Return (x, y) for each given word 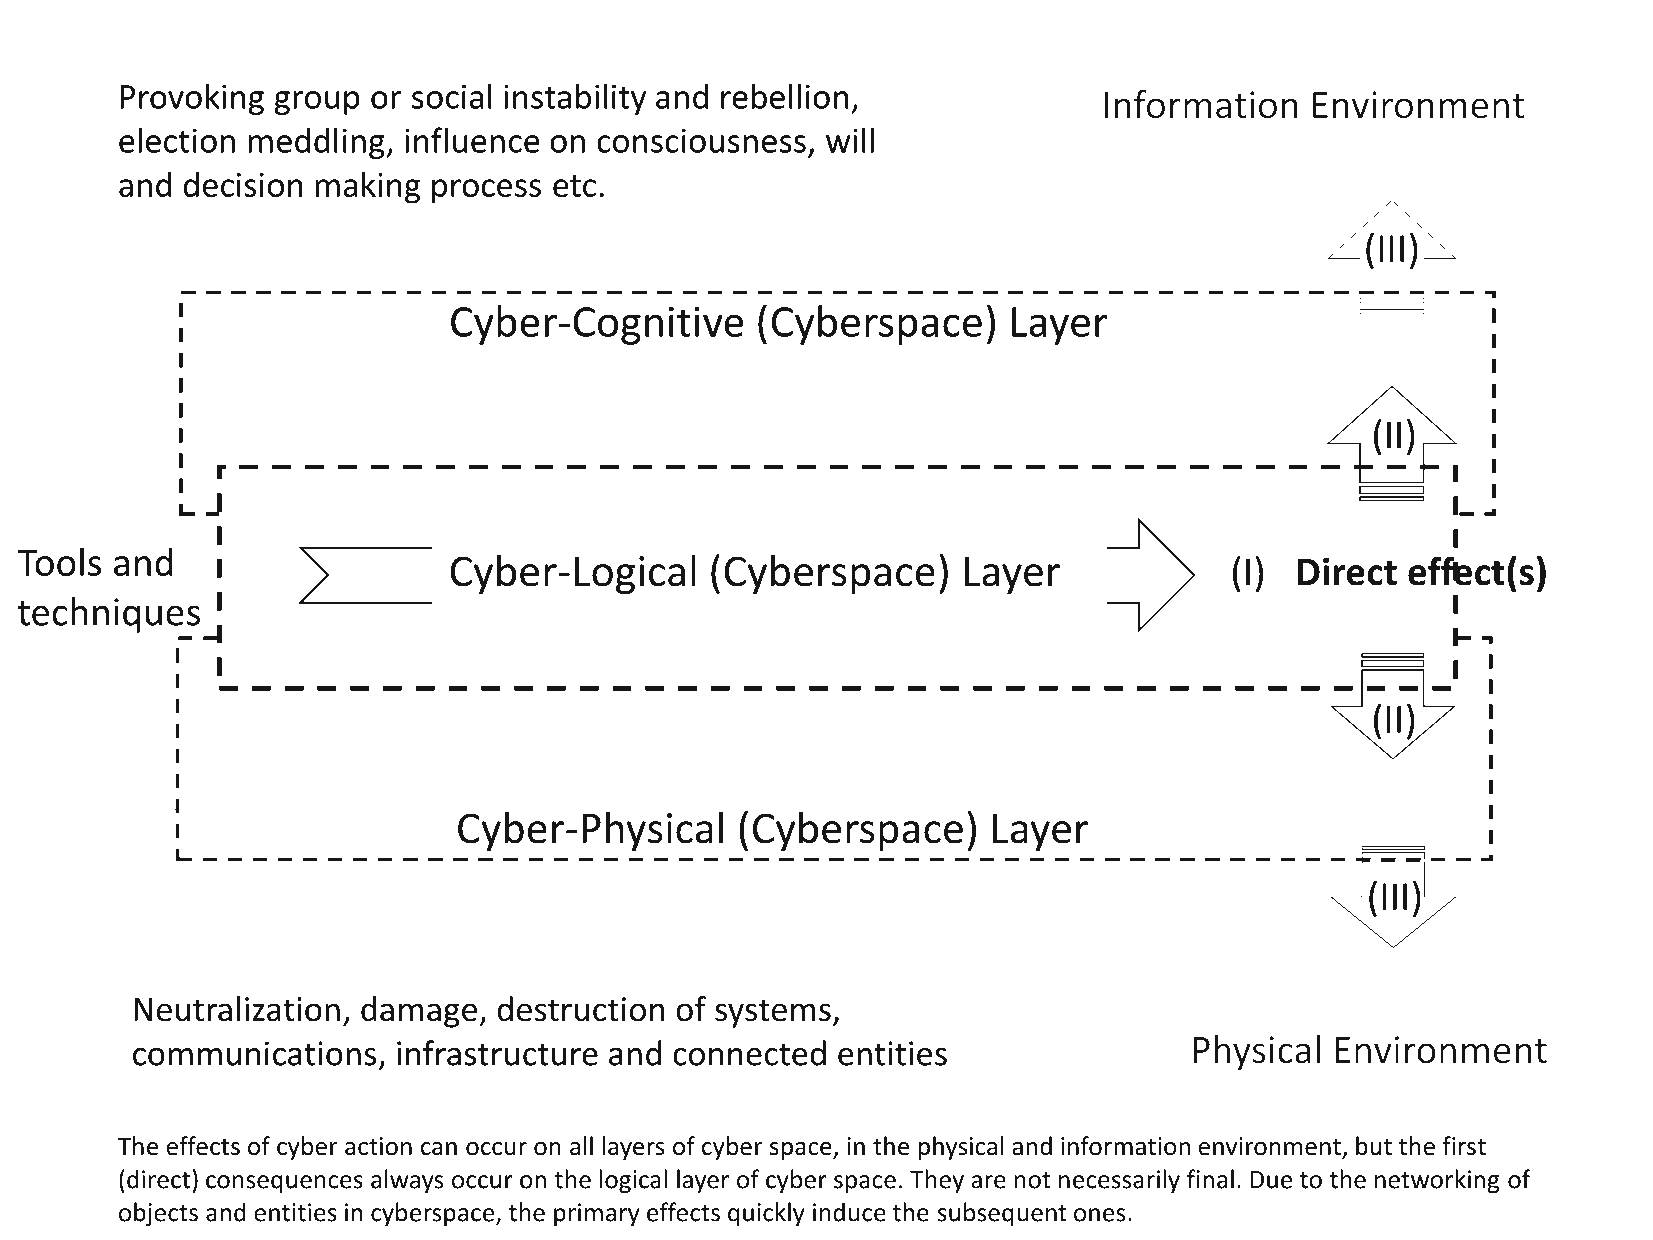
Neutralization (237, 1009)
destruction (580, 1009)
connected (749, 1053)
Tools (59, 561)
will (850, 140)
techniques (109, 615)
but (1374, 1146)
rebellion (784, 96)
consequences (284, 1184)
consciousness (701, 140)
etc (574, 186)
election (177, 140)
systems (773, 1013)
